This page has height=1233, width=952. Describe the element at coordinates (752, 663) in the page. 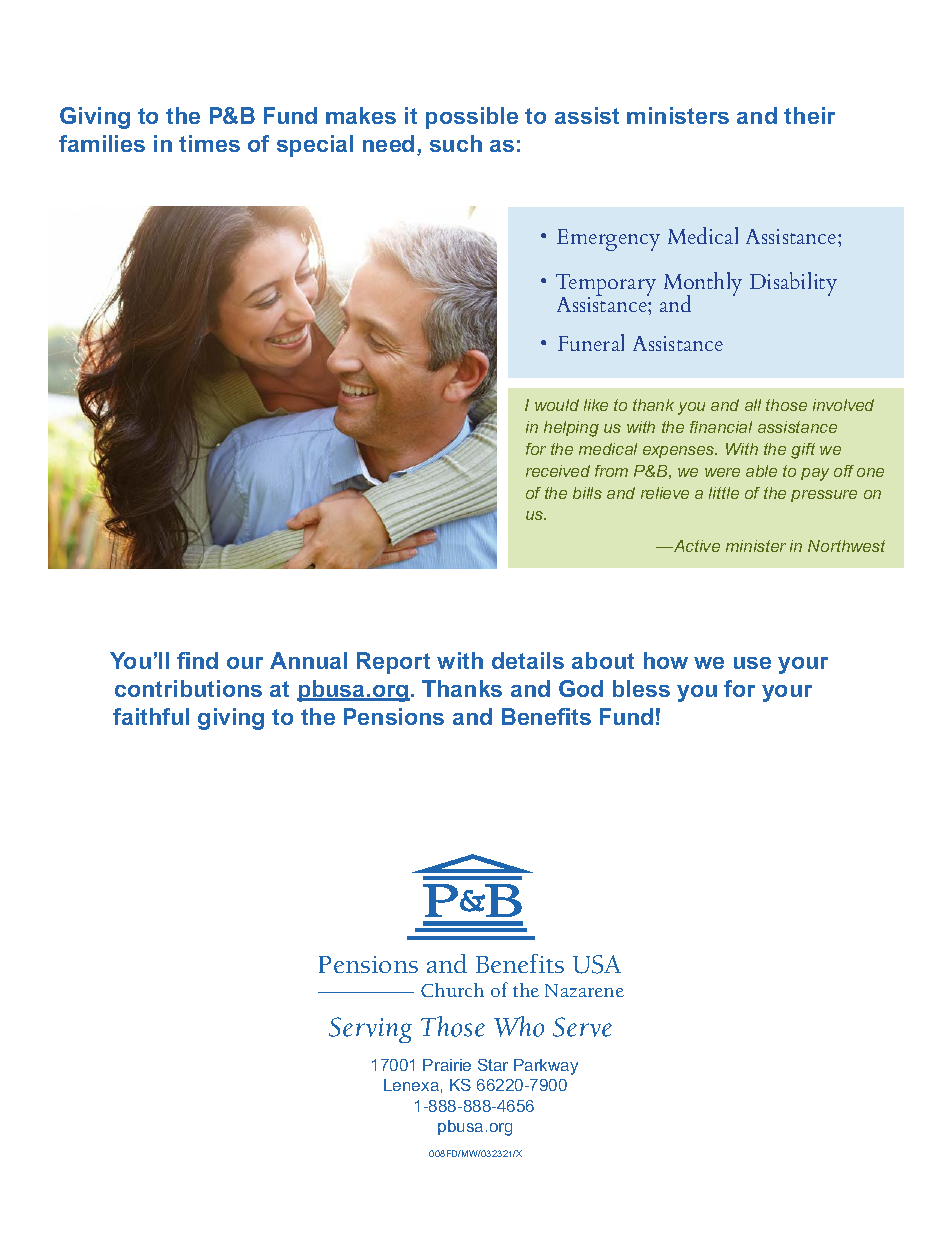

I see `use` at that location.
